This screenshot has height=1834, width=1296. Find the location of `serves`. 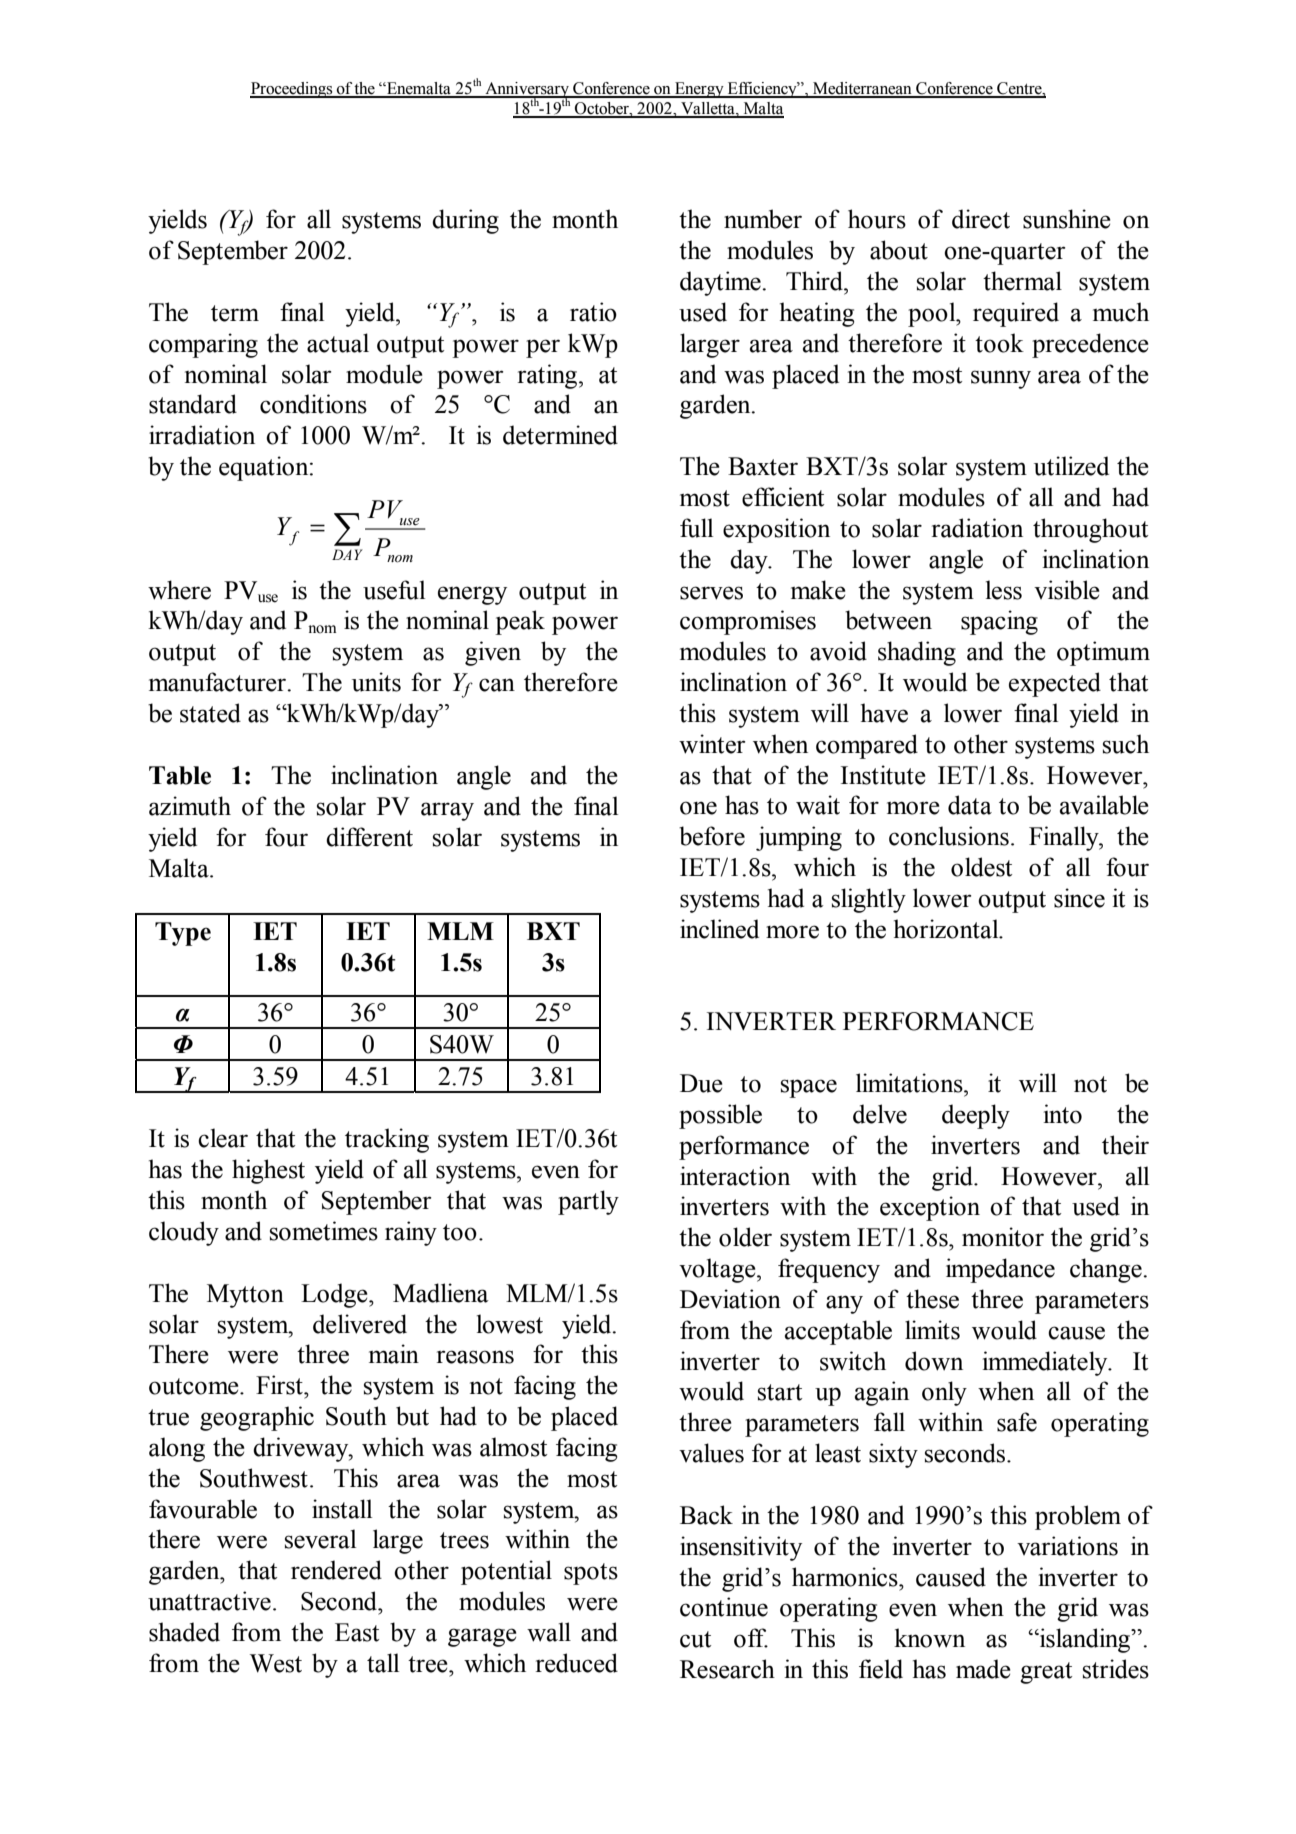

serves is located at coordinates (711, 593).
